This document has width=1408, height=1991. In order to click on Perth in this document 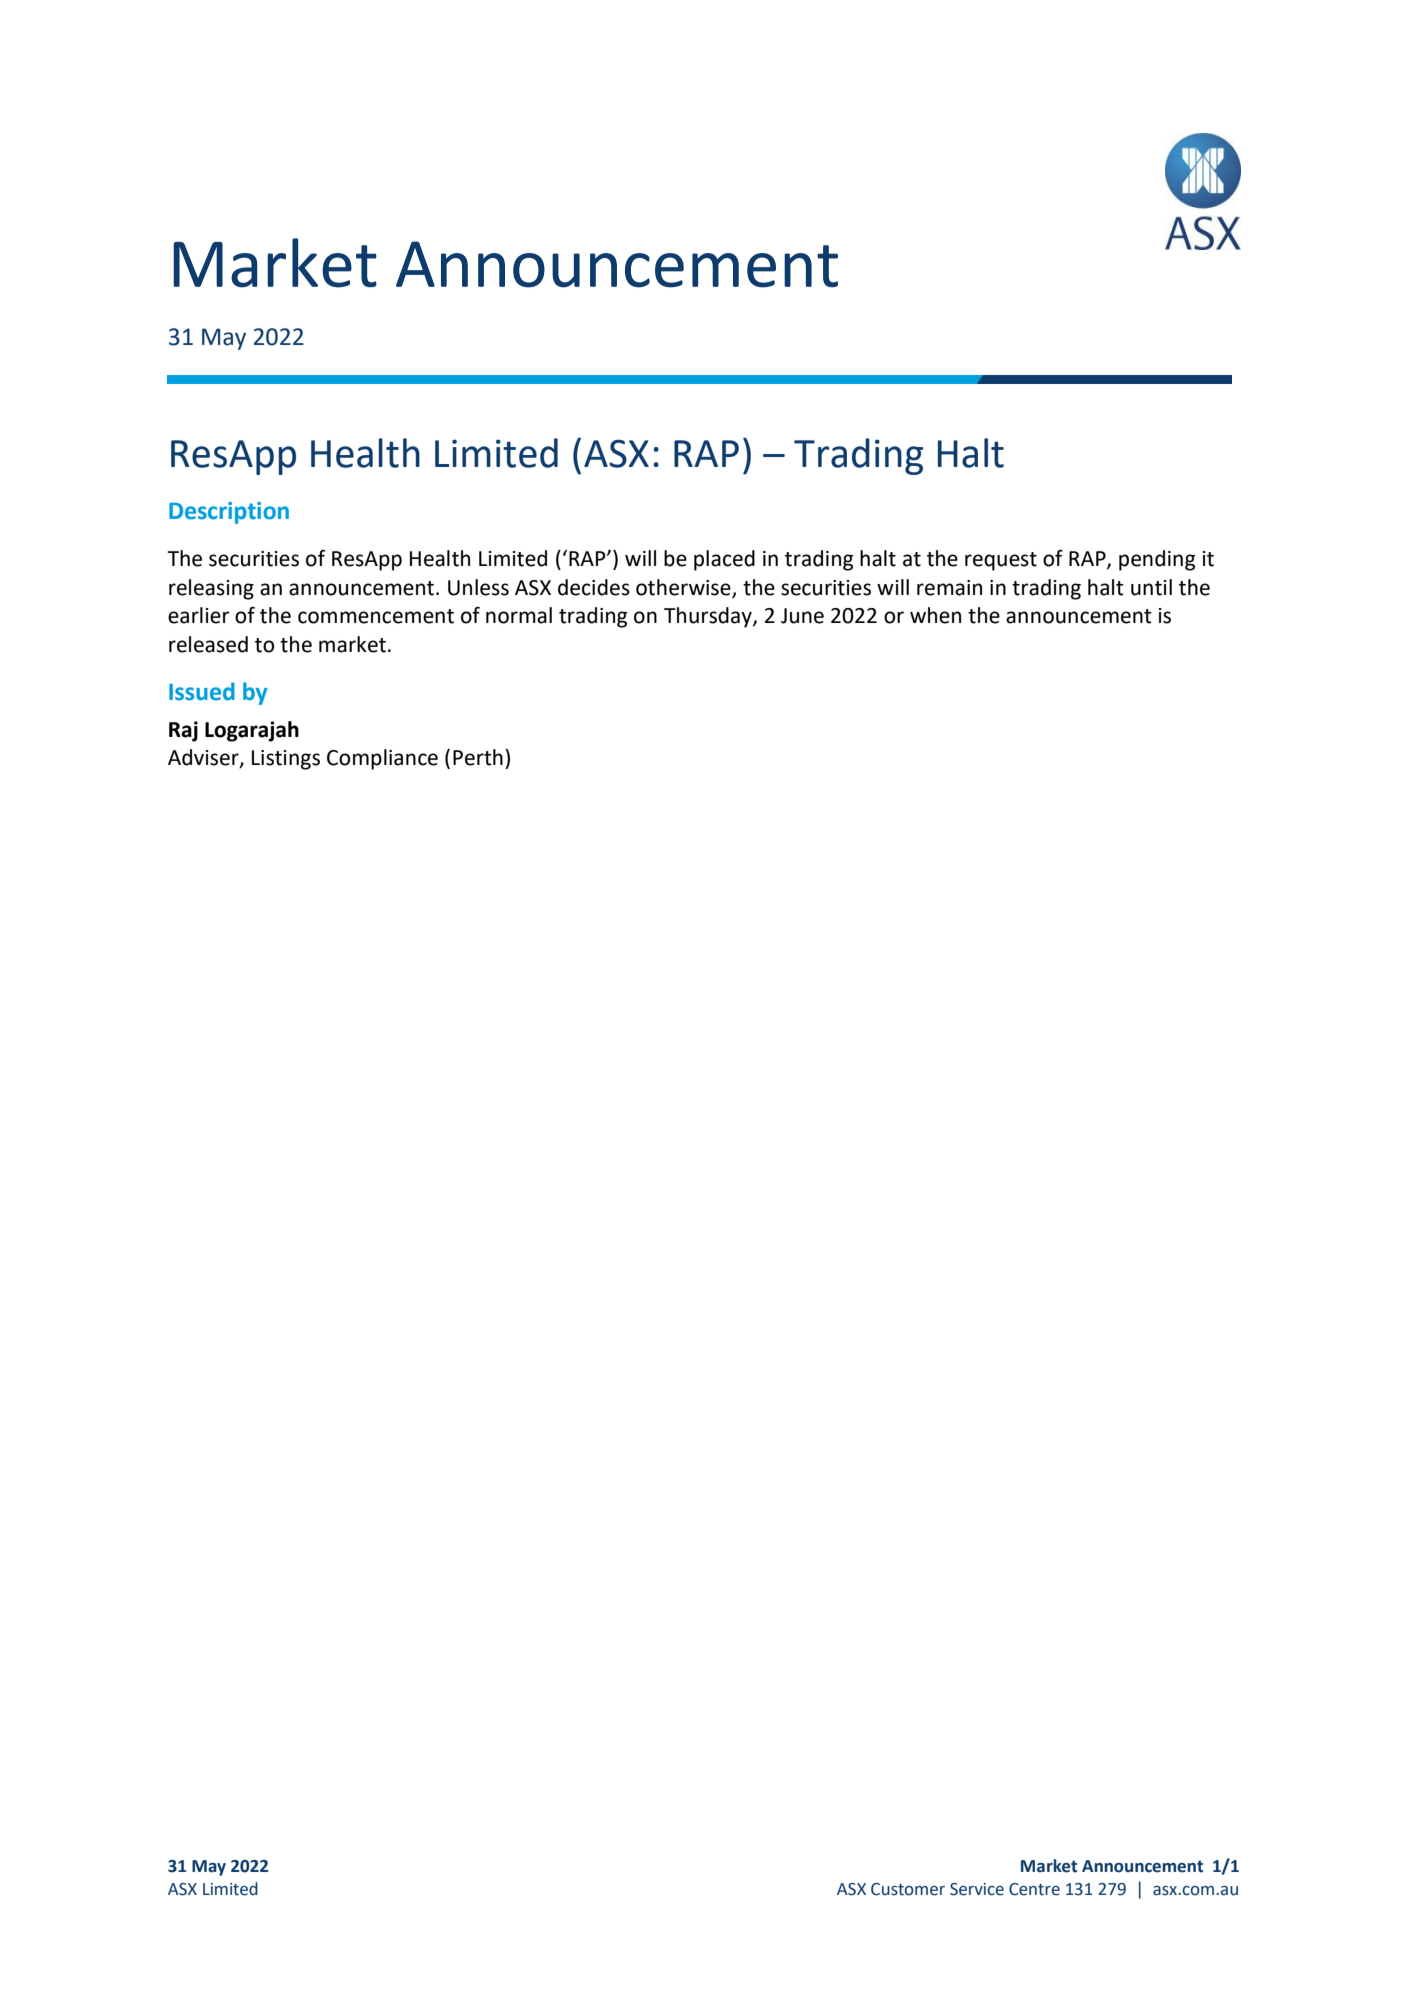, I will do `click(478, 757)`.
